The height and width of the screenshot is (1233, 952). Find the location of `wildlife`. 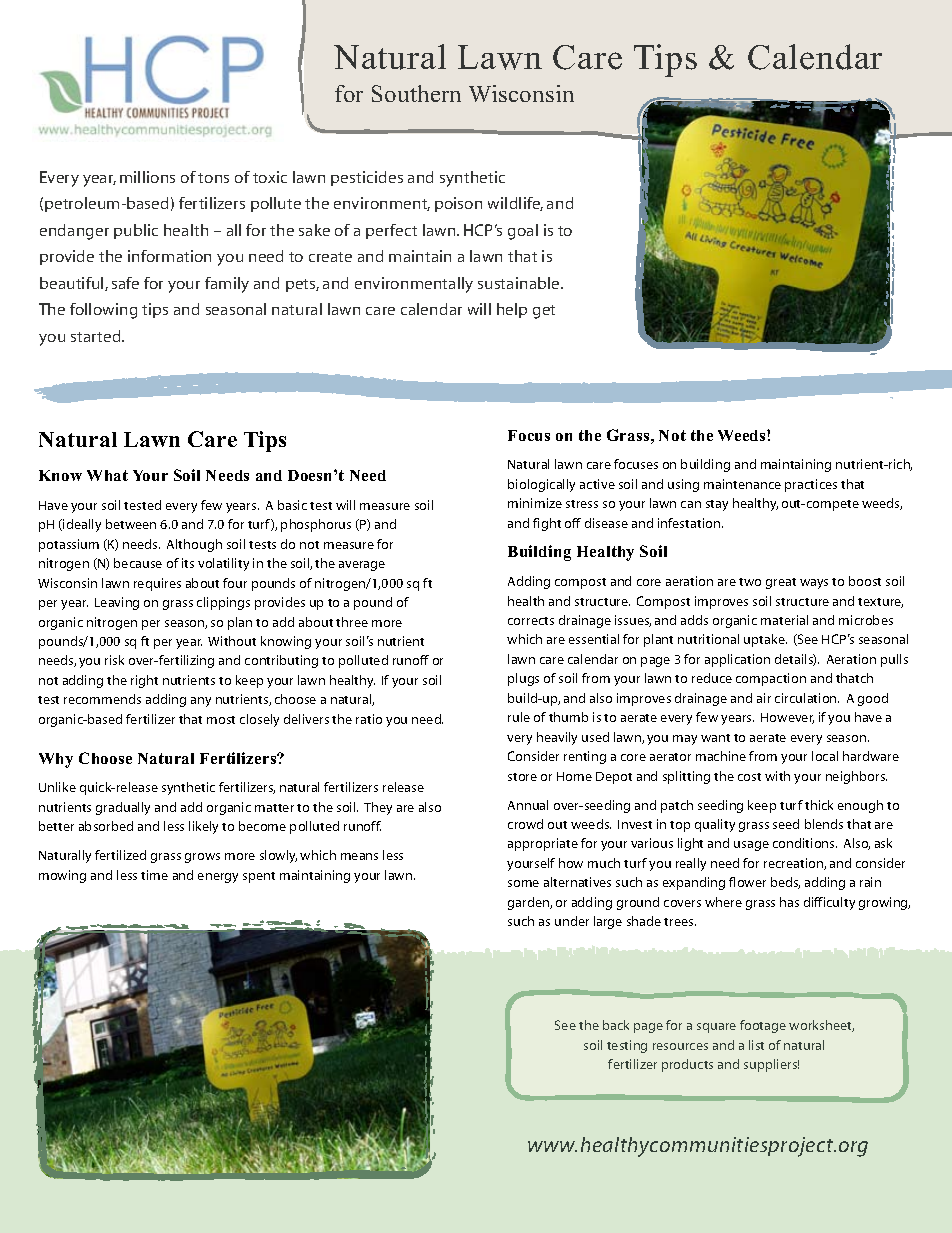

wildlife is located at coordinates (515, 204).
